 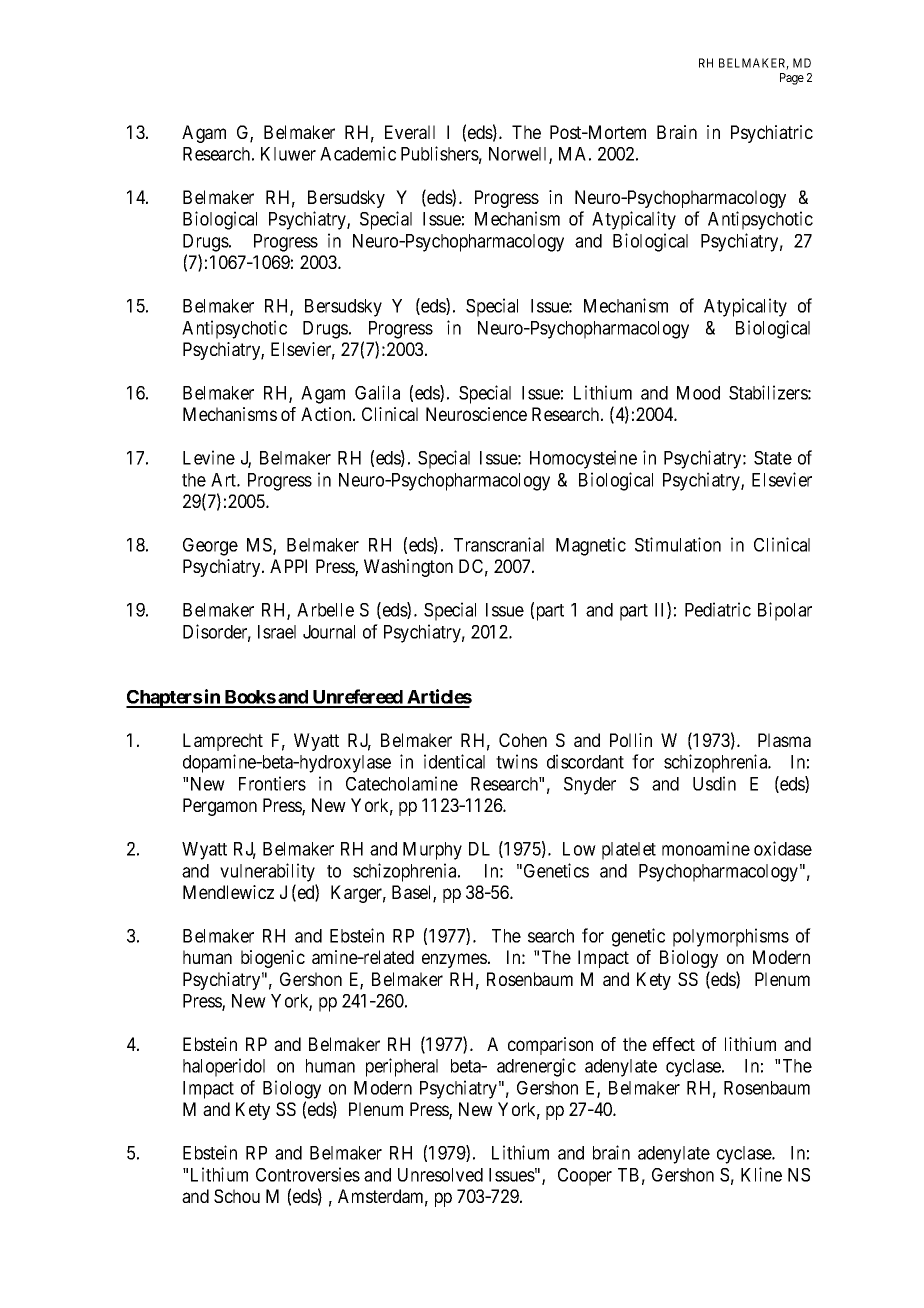 What do you see at coordinates (288, 154) in the image?
I see `Kluwer` at bounding box center [288, 154].
